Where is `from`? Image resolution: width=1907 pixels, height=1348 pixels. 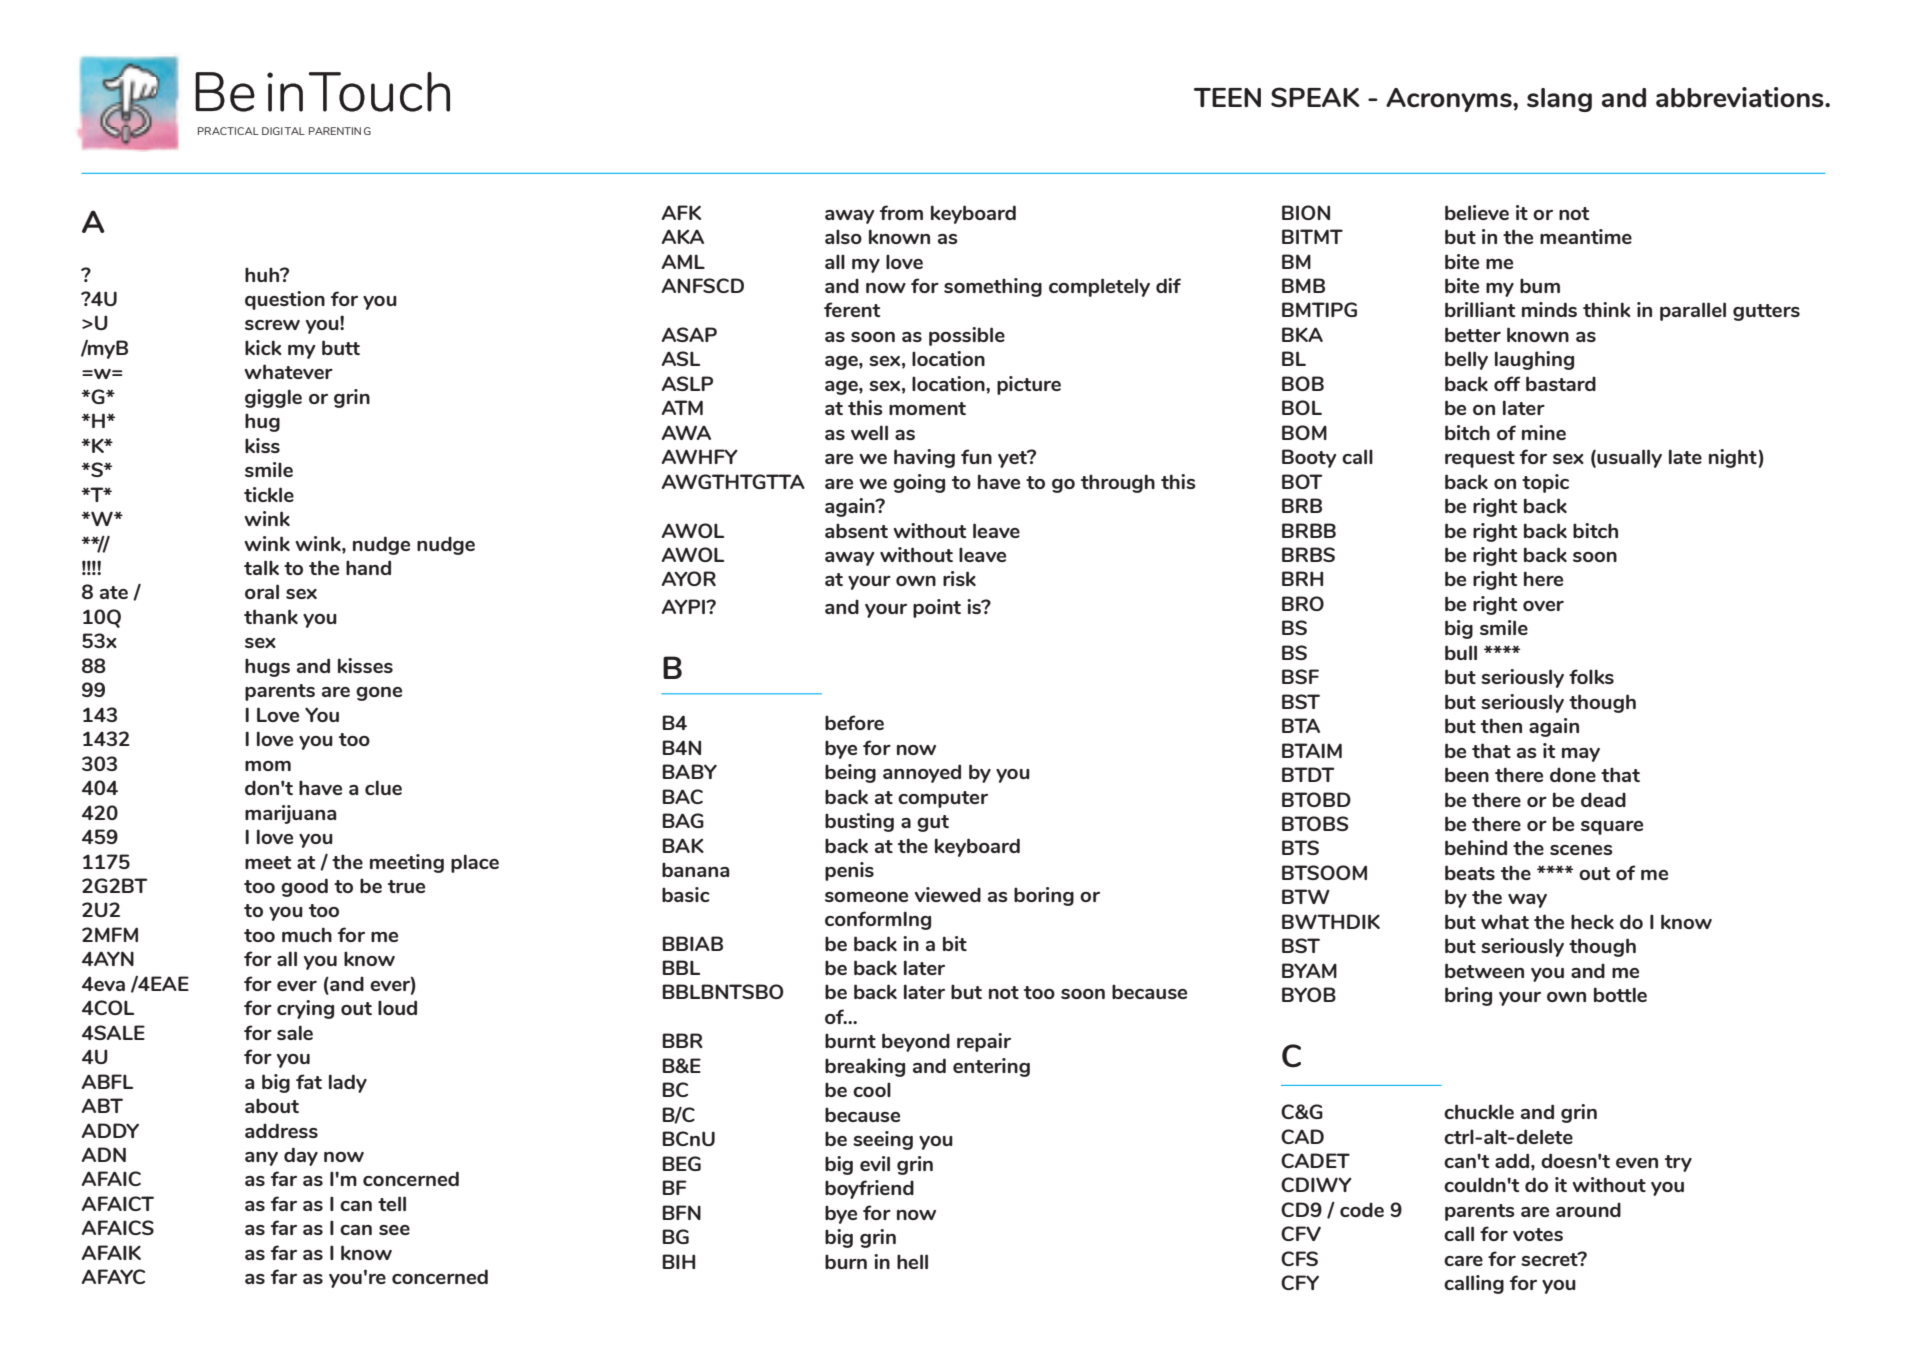
from is located at coordinates (901, 212).
